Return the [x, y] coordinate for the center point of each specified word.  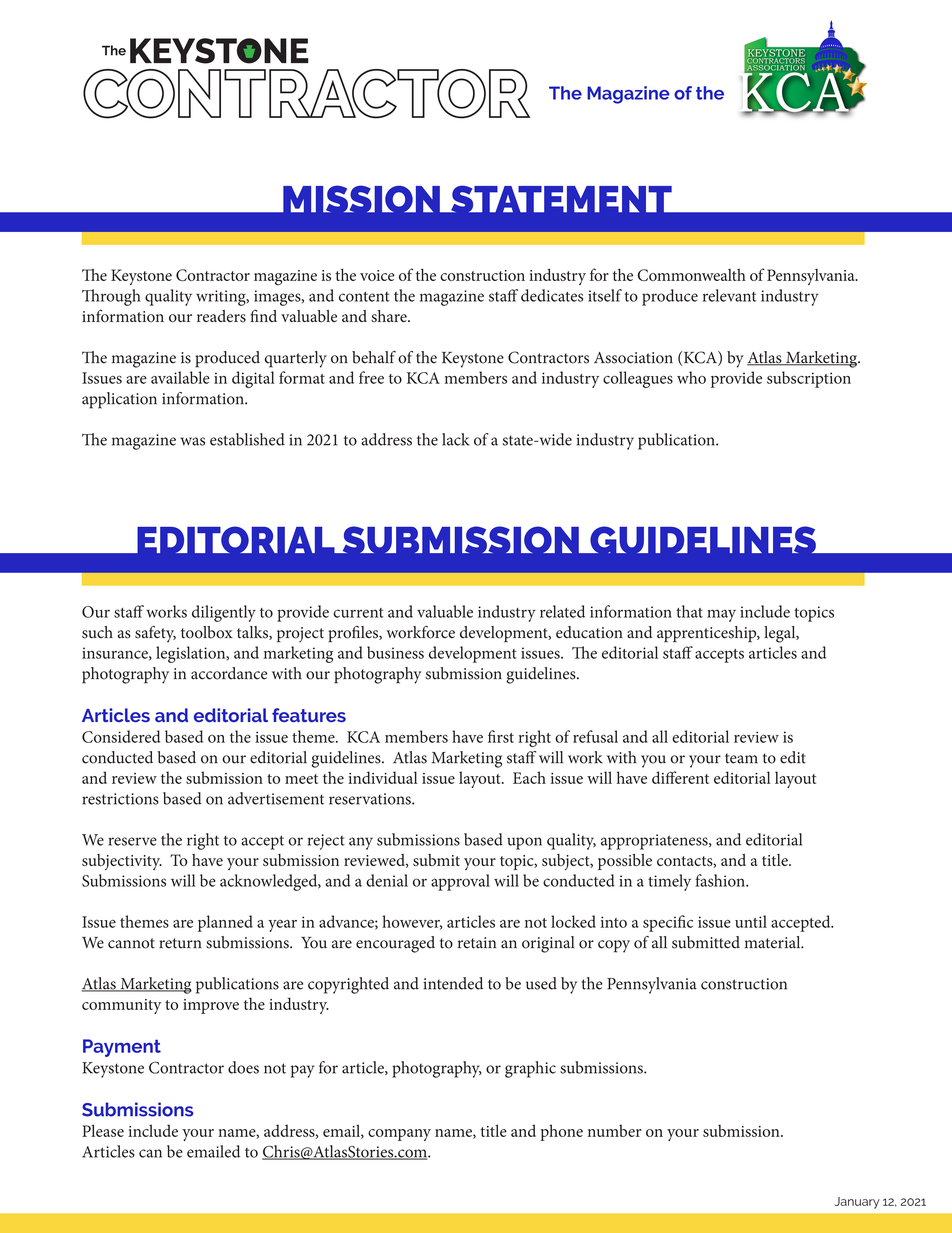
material [774, 942]
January [857, 1203]
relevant [729, 295]
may [721, 615]
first [501, 736]
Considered [121, 736]
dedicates [552, 295]
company [399, 1135]
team [741, 758]
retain [477, 943]
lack [456, 439]
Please [103, 1130]
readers [221, 316]
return [180, 943]
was [193, 441]
